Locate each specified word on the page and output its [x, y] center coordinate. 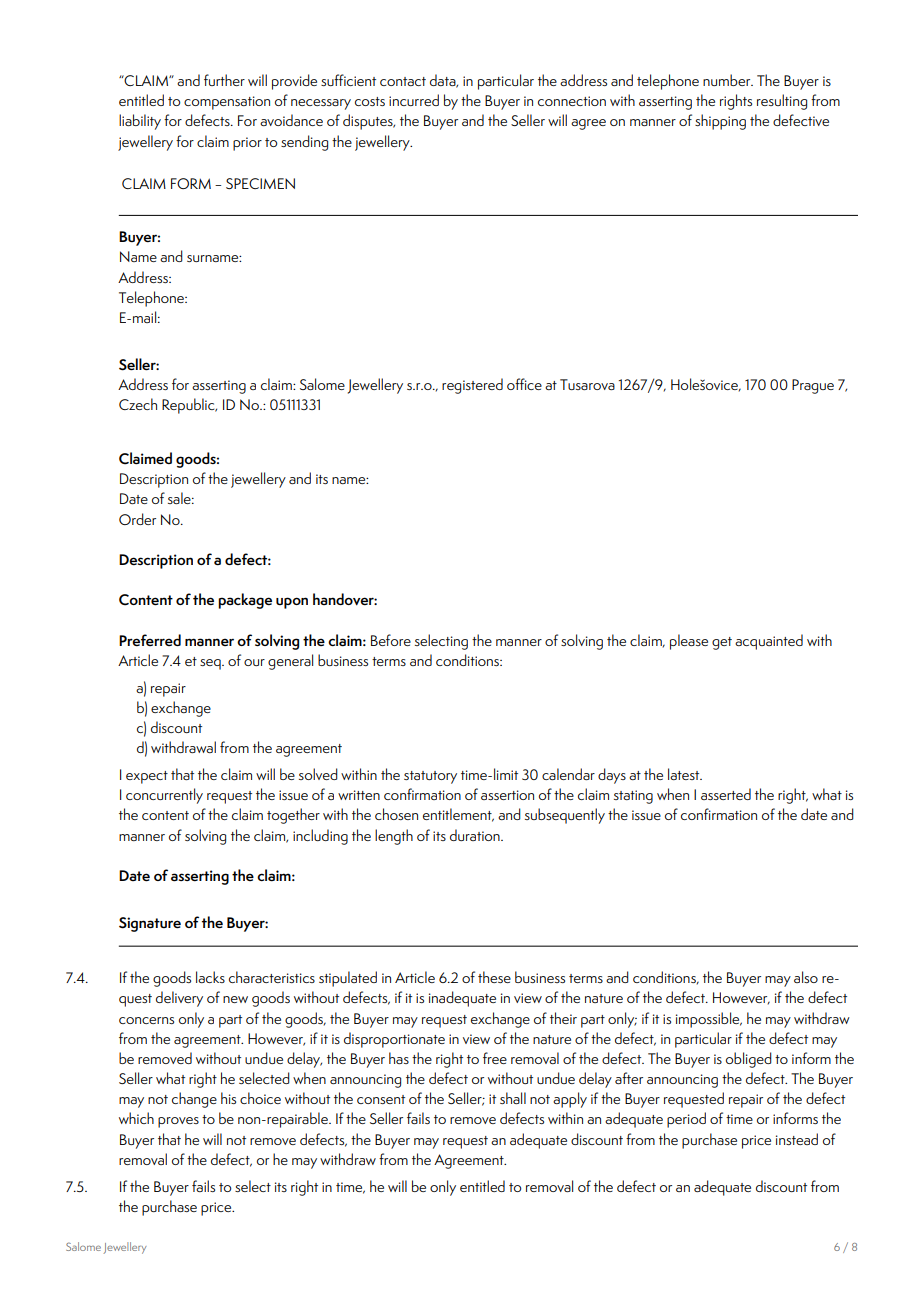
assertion [507, 795]
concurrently [164, 796]
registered [472, 386]
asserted [726, 794]
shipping [720, 122]
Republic [189, 406]
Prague [813, 386]
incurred [414, 100]
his [228, 1098]
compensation [227, 103]
